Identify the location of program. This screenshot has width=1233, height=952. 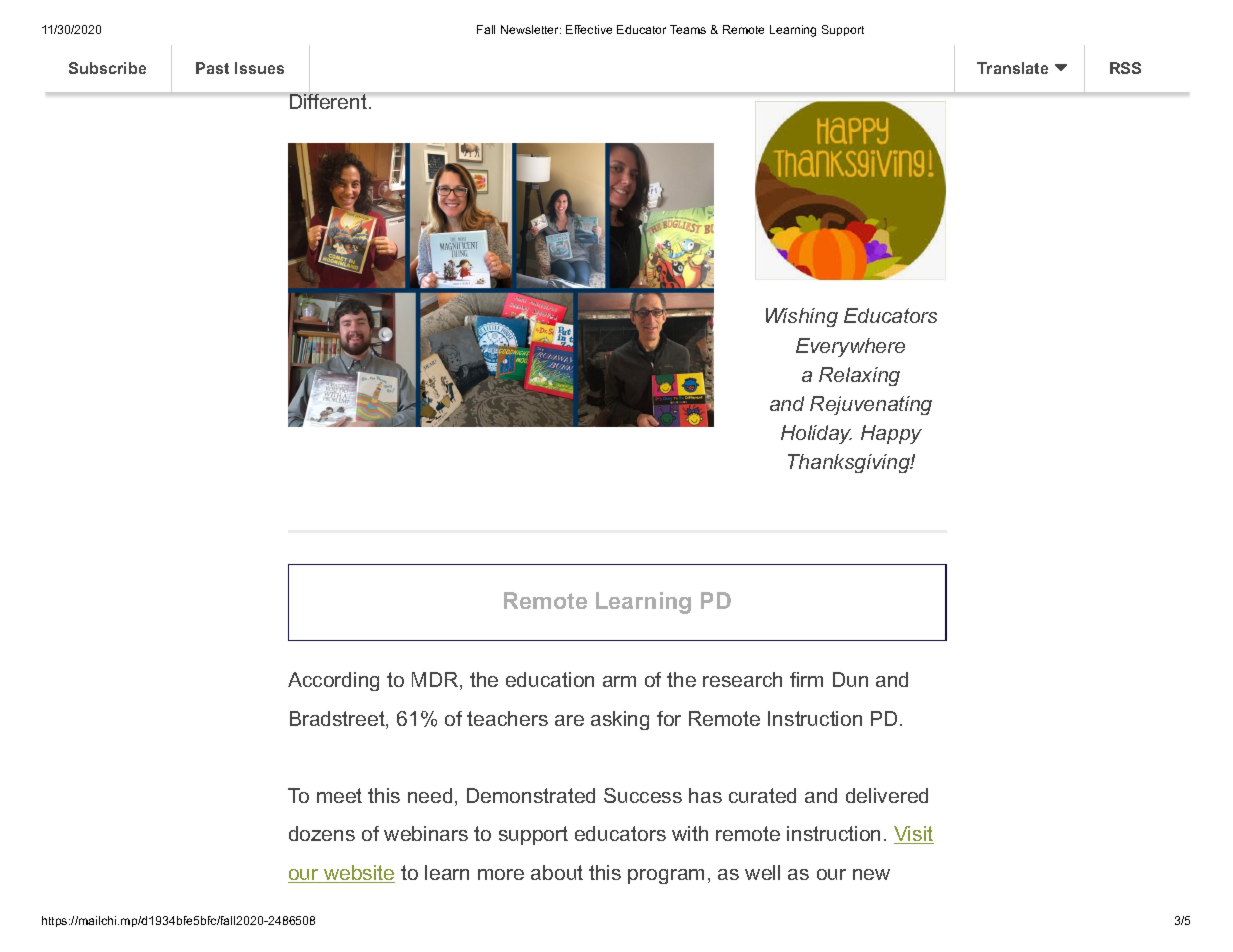
(666, 876).
